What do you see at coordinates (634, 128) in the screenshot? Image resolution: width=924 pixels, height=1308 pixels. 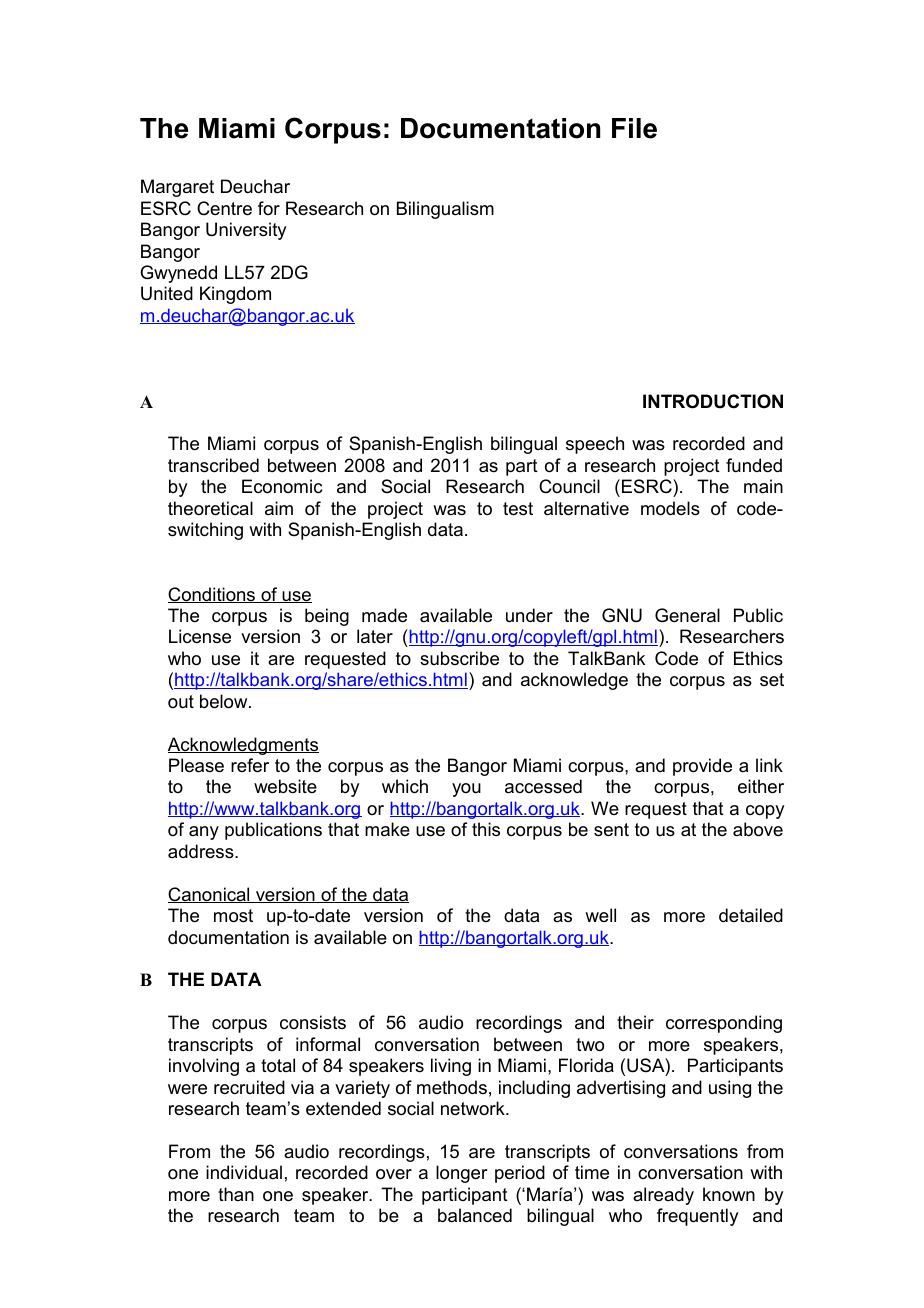 I see `File` at bounding box center [634, 128].
